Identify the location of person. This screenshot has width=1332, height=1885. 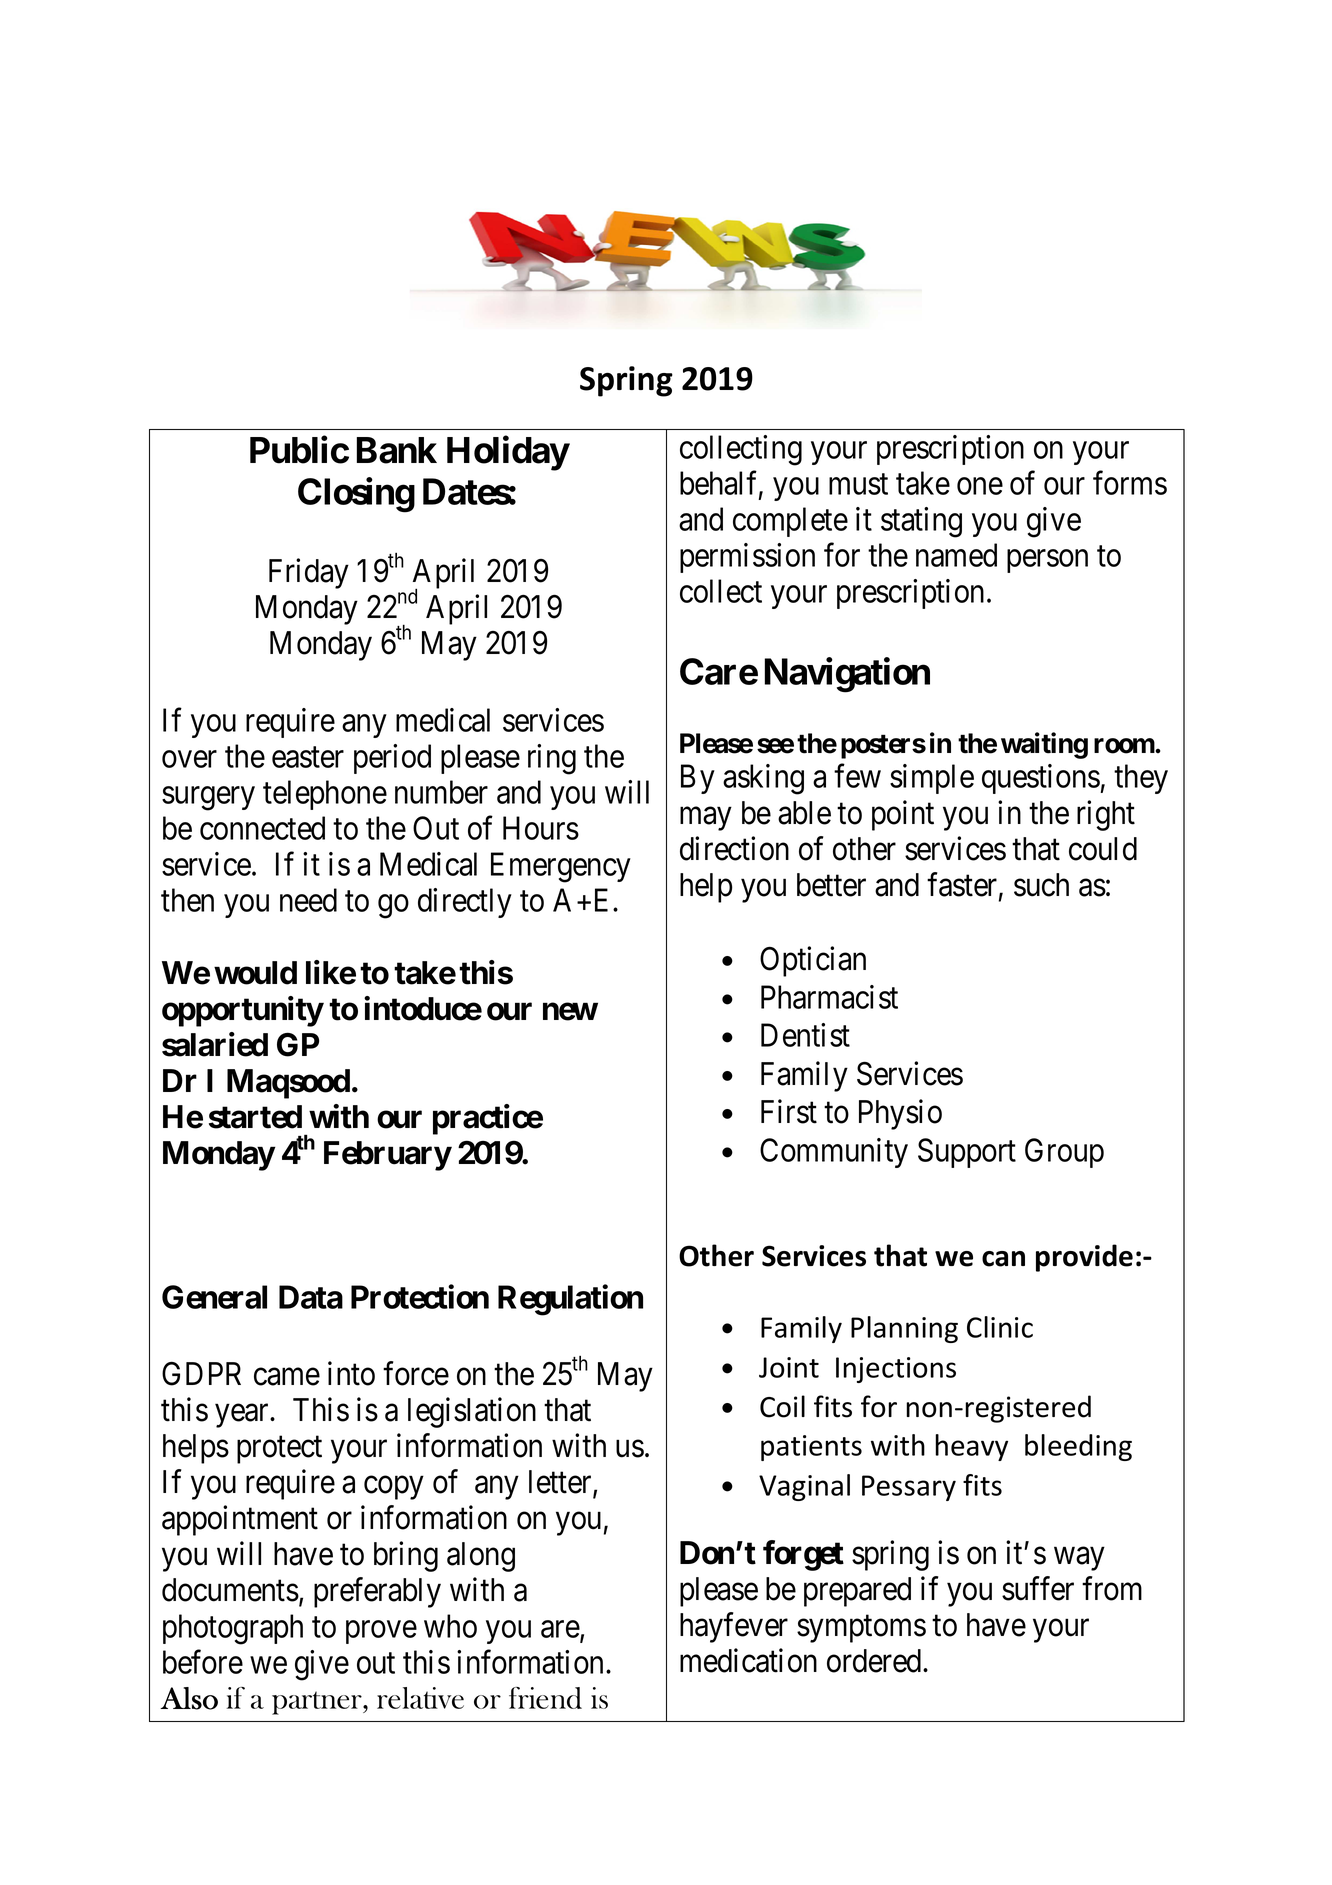
(1047, 561).
